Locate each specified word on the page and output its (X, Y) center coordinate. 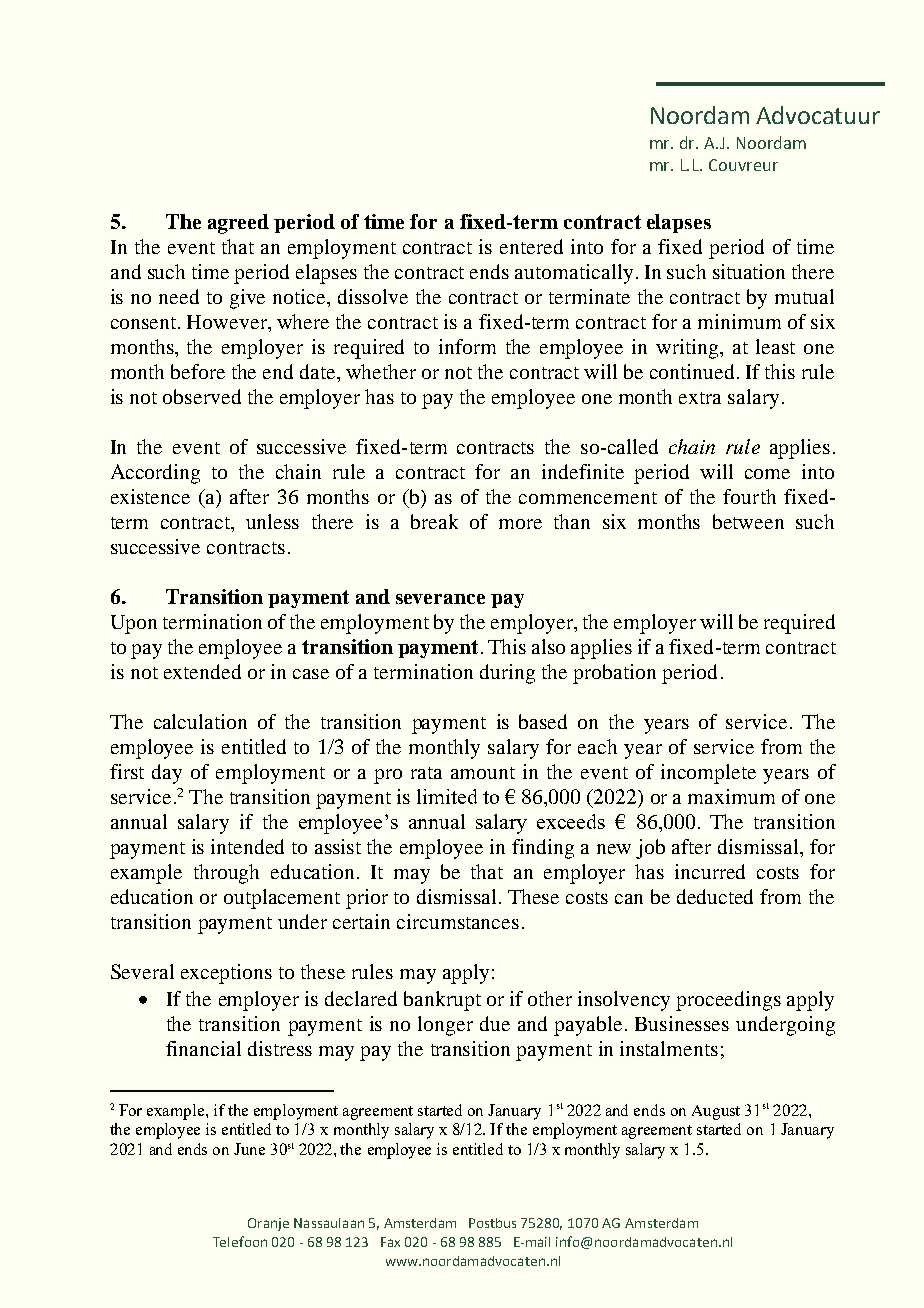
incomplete (708, 774)
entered (531, 246)
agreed (238, 224)
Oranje (268, 1224)
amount (483, 773)
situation (749, 271)
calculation (200, 721)
